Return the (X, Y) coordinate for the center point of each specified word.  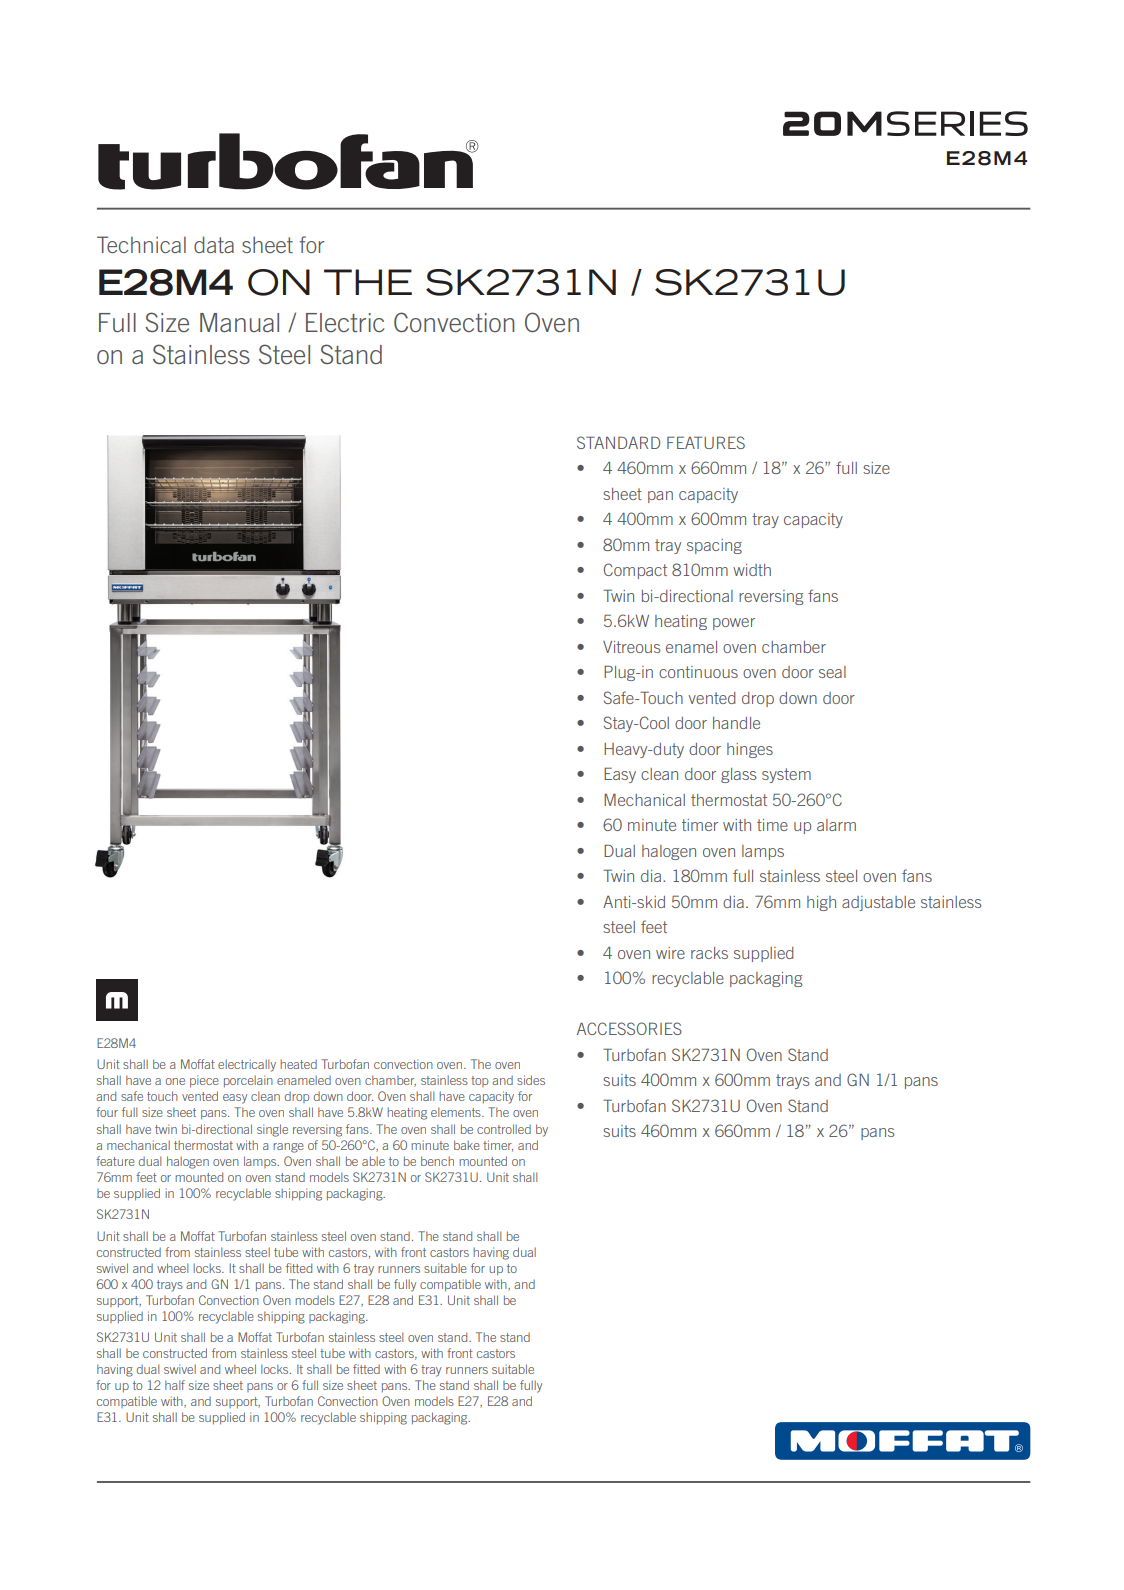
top (479, 1081)
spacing (714, 546)
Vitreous (631, 647)
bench (437, 1161)
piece (204, 1081)
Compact (635, 571)
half (175, 1385)
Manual (239, 322)
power (734, 624)
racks (709, 953)
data (214, 244)
